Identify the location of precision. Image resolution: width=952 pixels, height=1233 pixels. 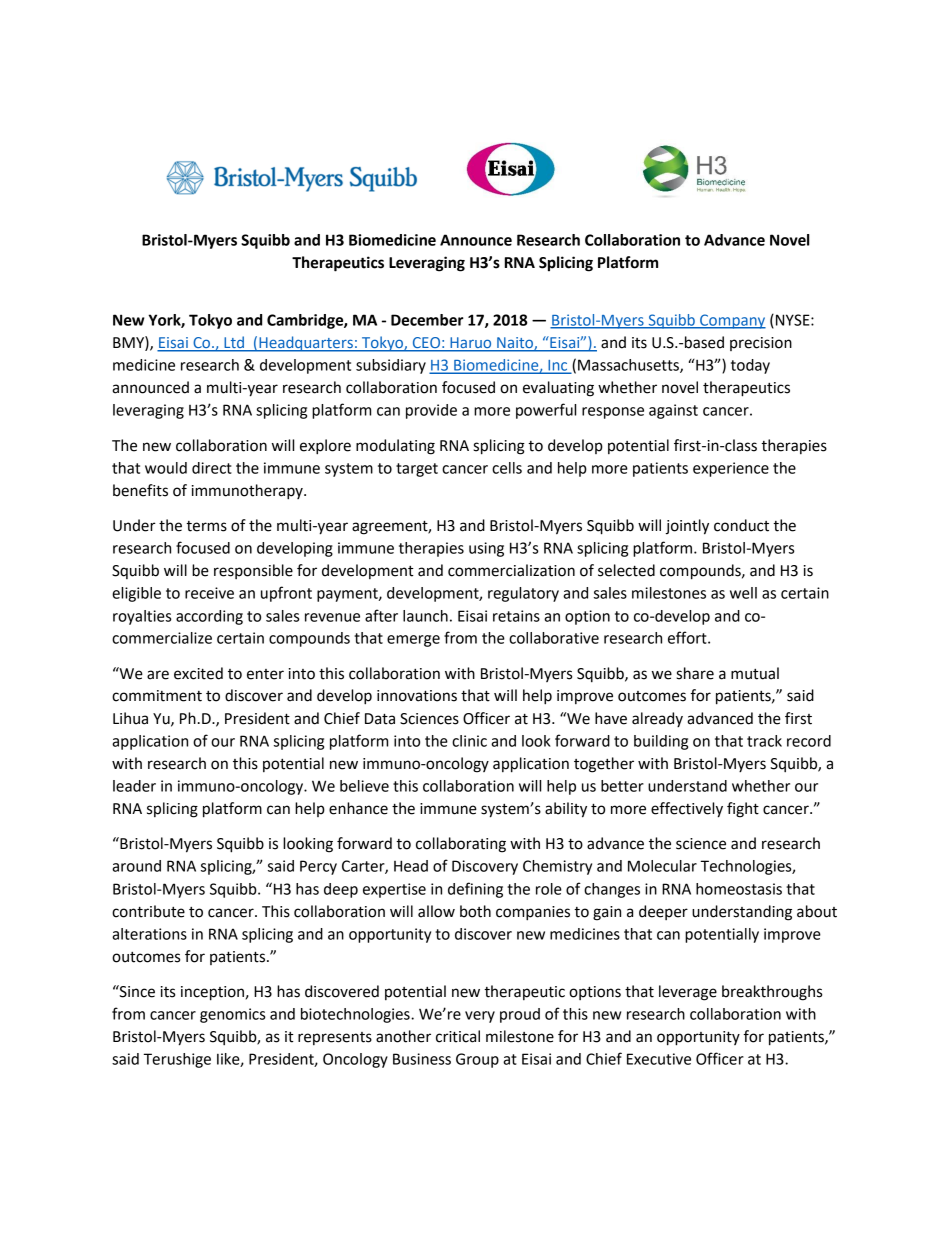
(761, 344).
